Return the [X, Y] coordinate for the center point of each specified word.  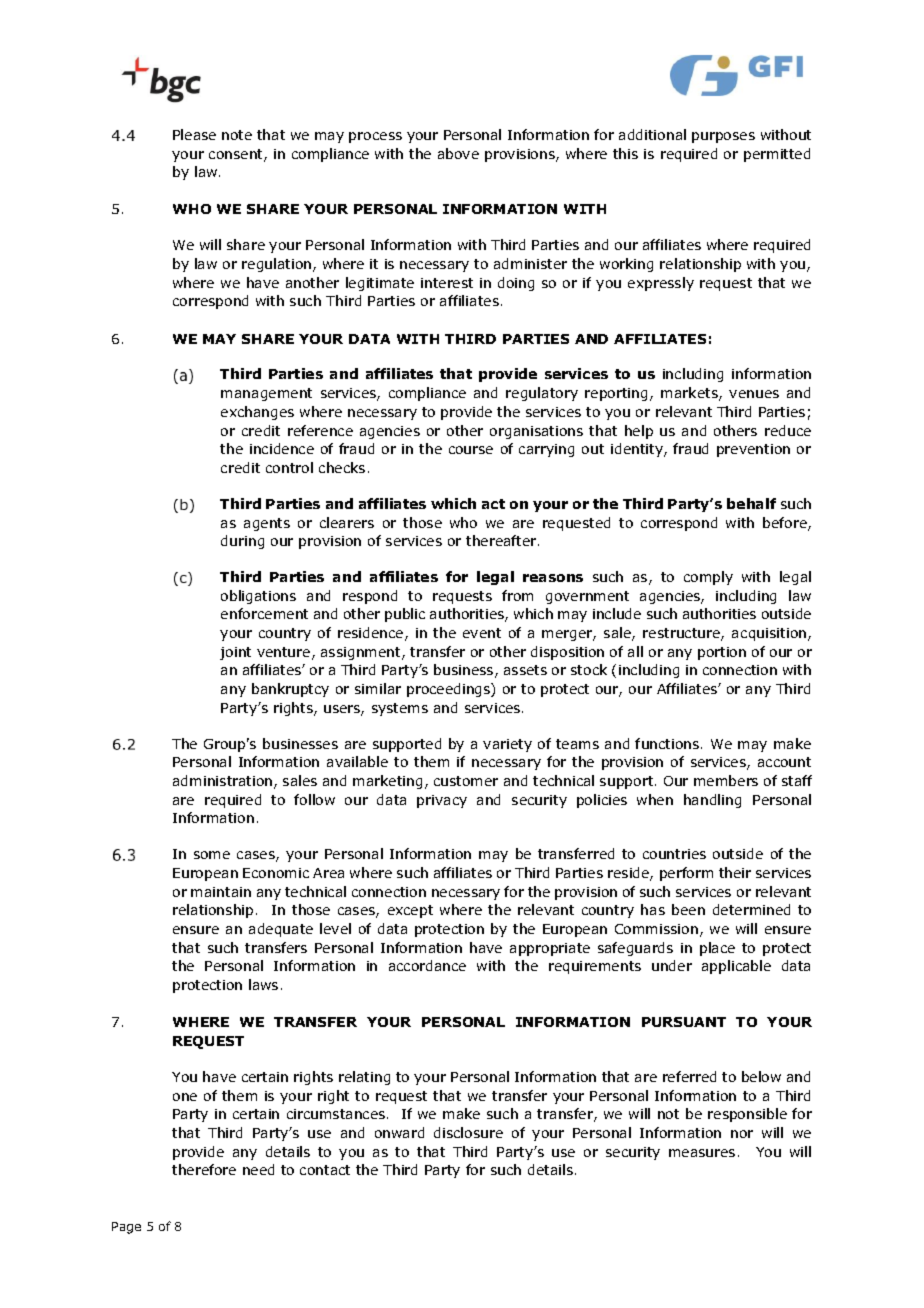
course [471, 450]
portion [722, 653]
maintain [221, 892]
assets [525, 670]
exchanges [257, 413]
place [717, 949]
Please [194, 134]
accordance [427, 965]
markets [690, 394]
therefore [204, 1169]
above [458, 153]
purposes [723, 137]
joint [235, 653]
